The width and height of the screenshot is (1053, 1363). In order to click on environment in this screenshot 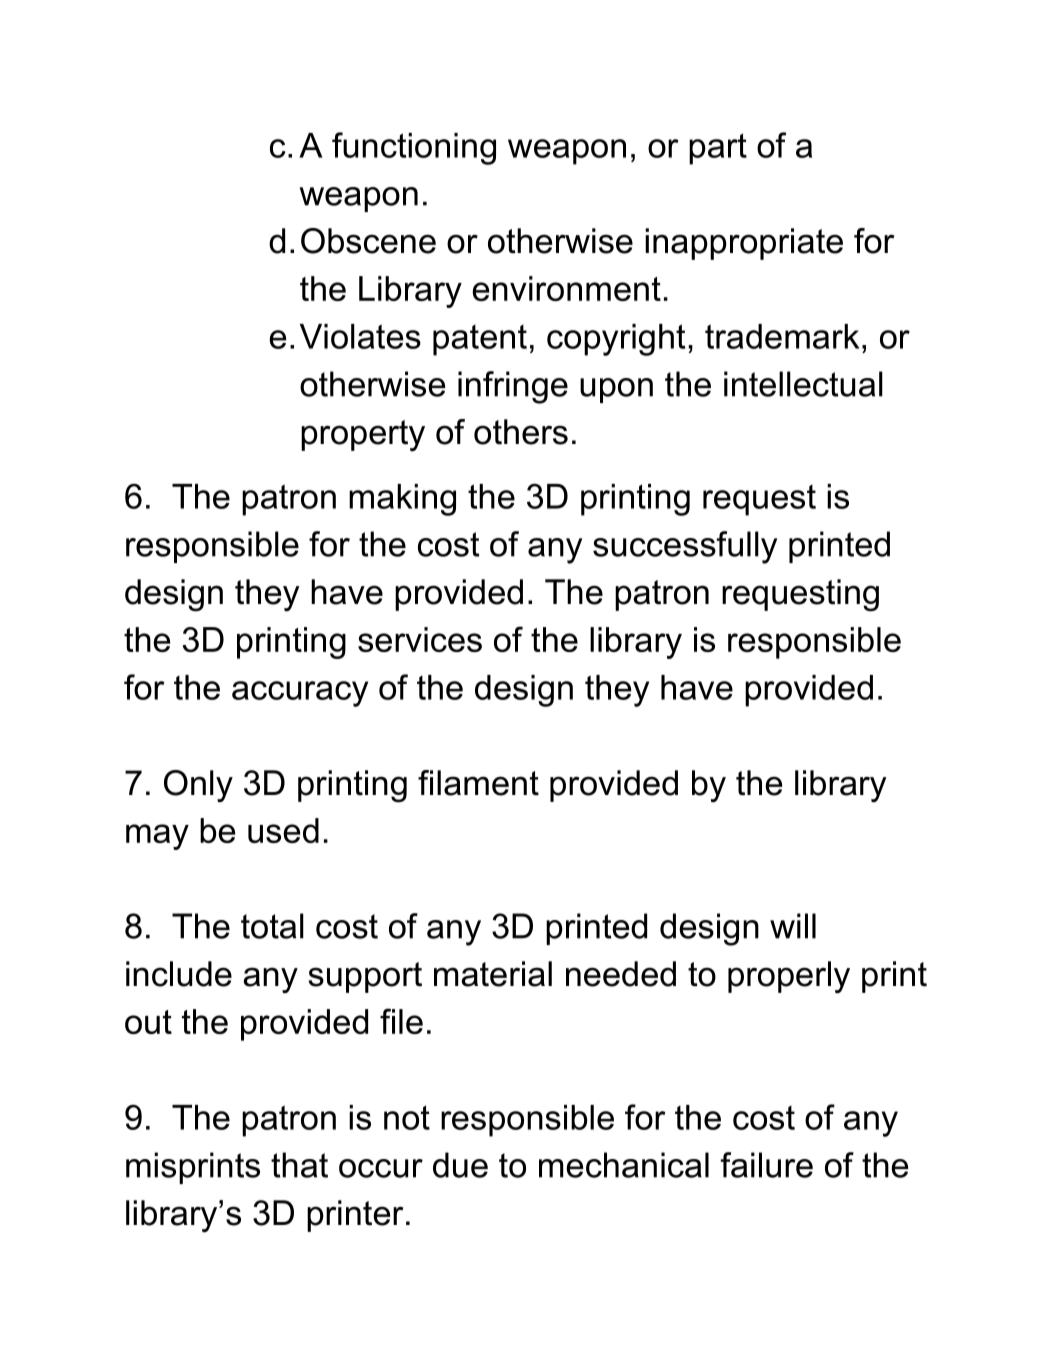, I will do `click(566, 288)`.
